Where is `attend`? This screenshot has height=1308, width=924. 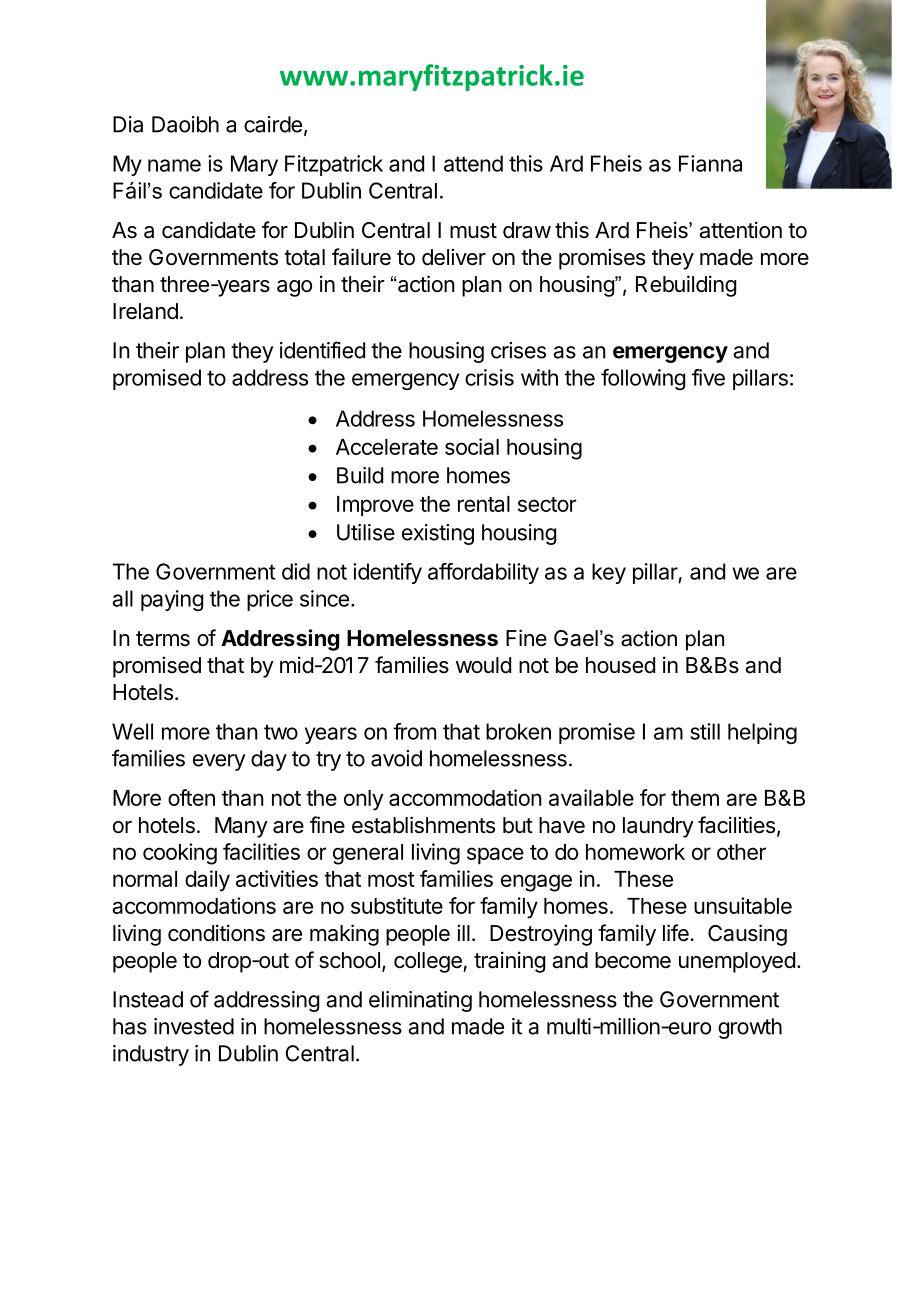 attend is located at coordinates (473, 163).
